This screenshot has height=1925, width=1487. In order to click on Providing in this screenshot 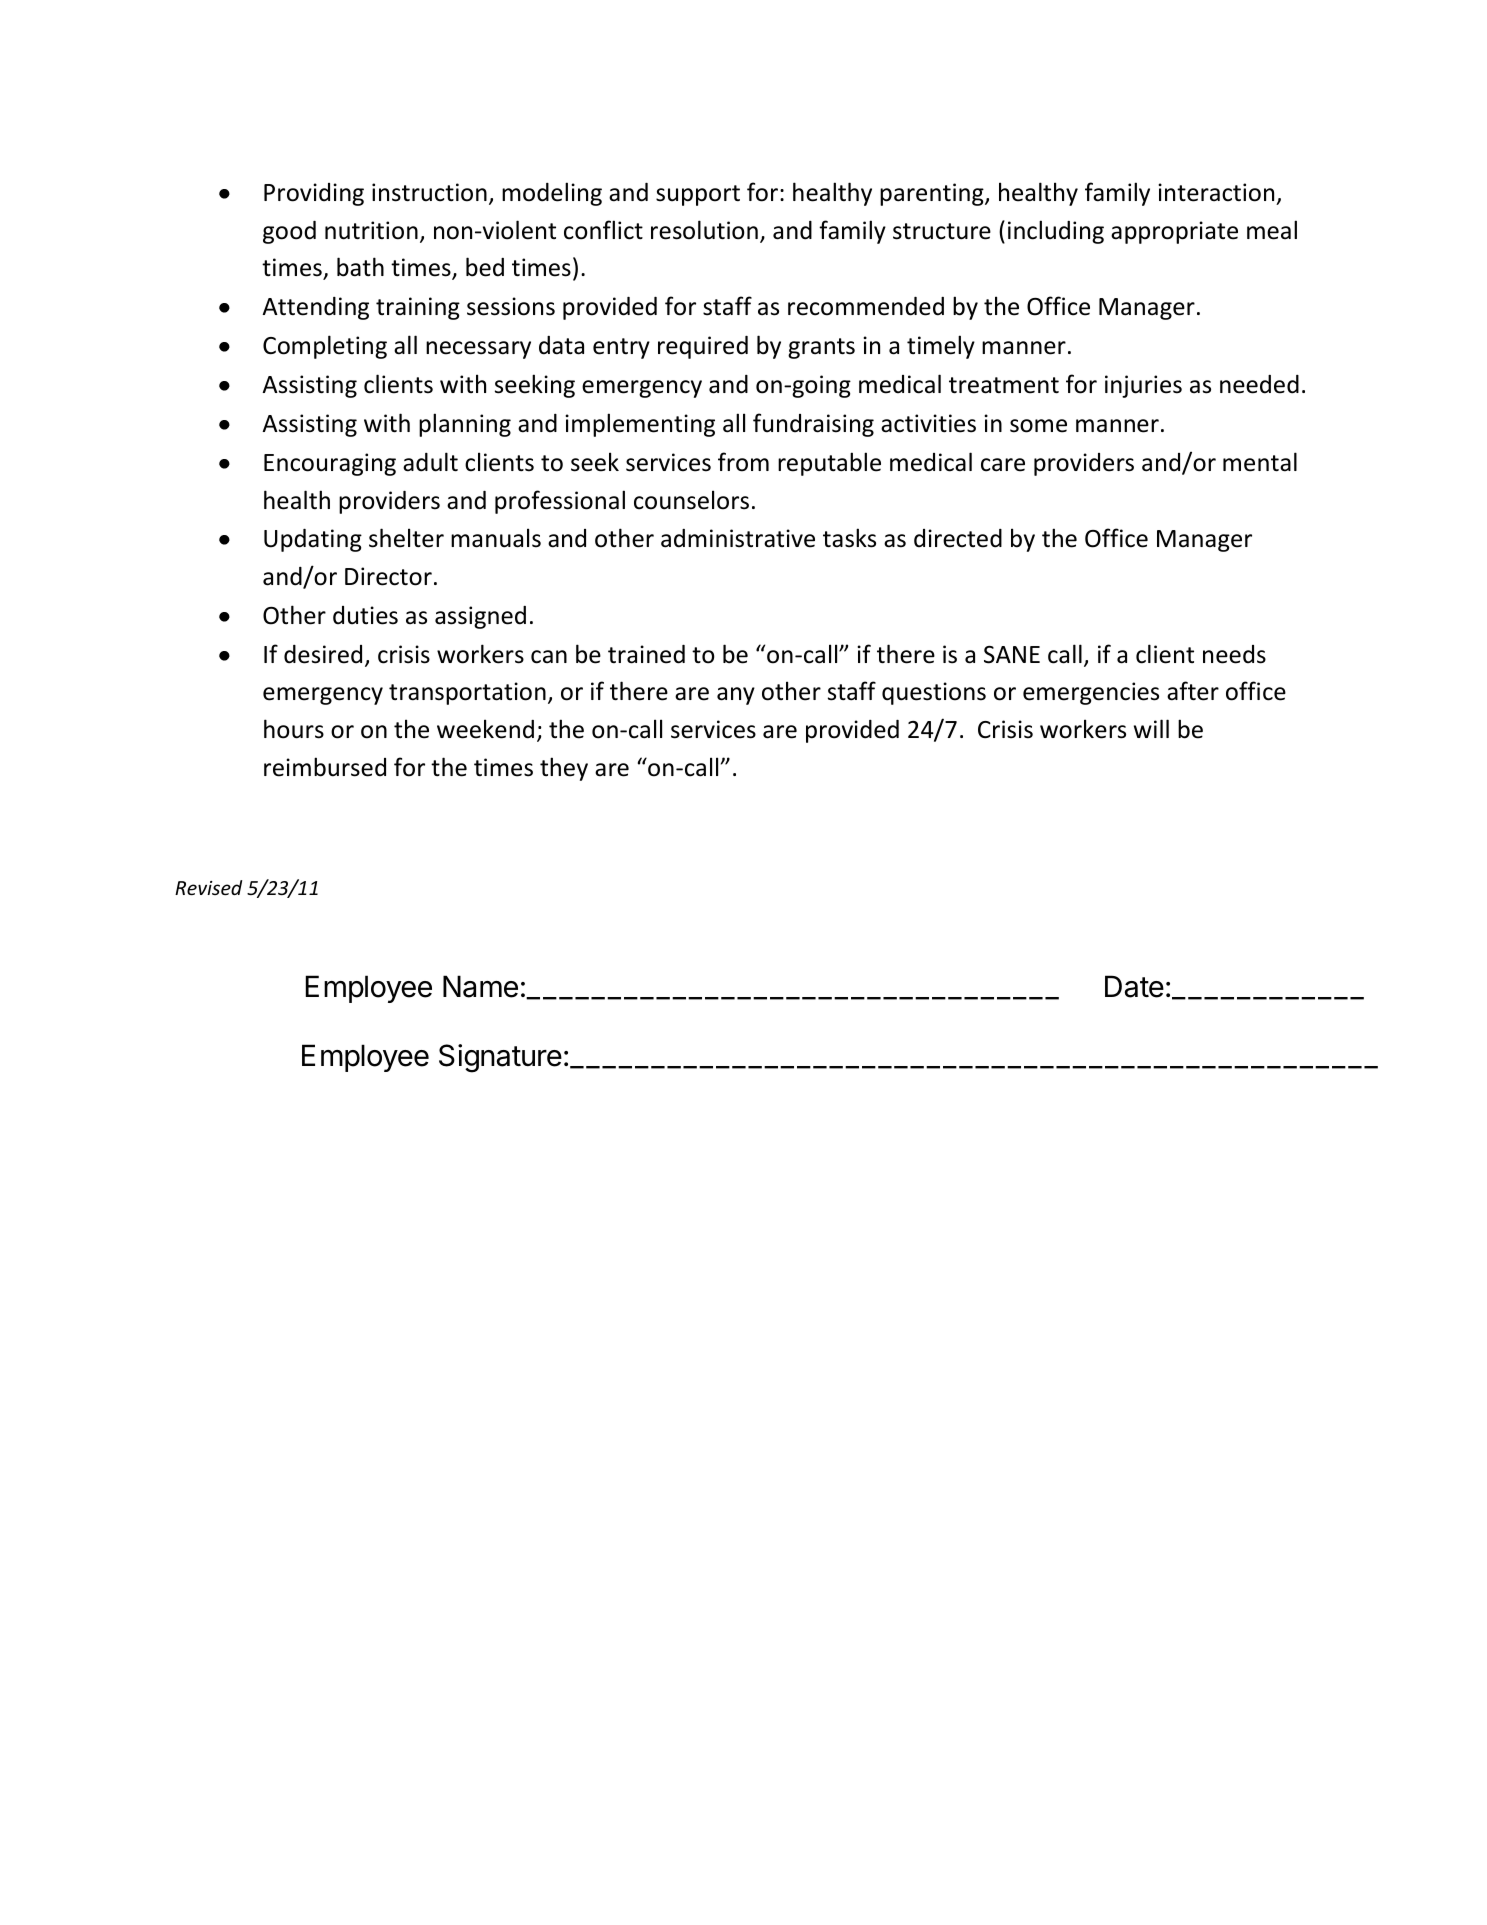, I will do `click(314, 194)`.
